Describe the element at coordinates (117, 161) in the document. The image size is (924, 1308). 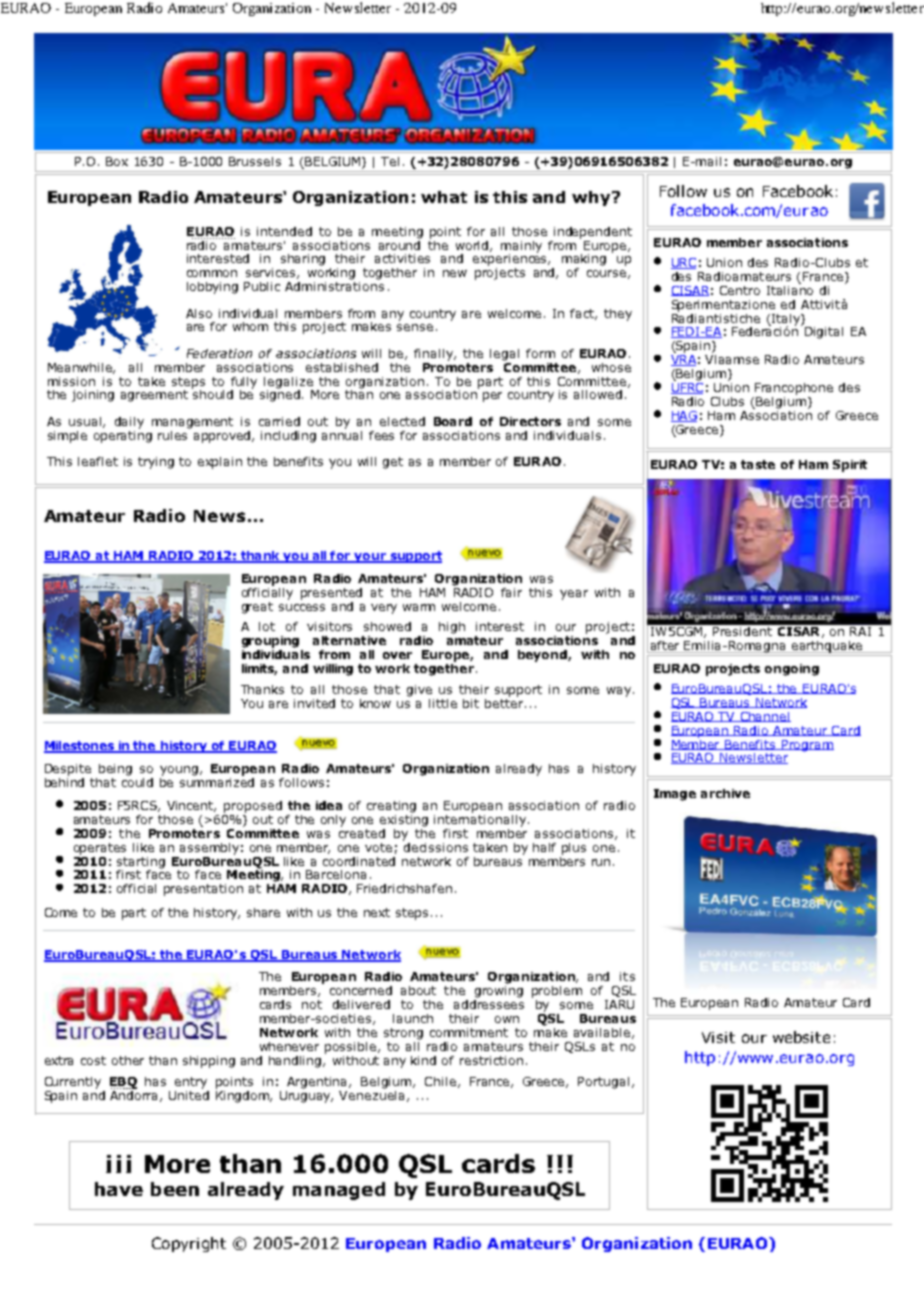
I see `Box` at that location.
